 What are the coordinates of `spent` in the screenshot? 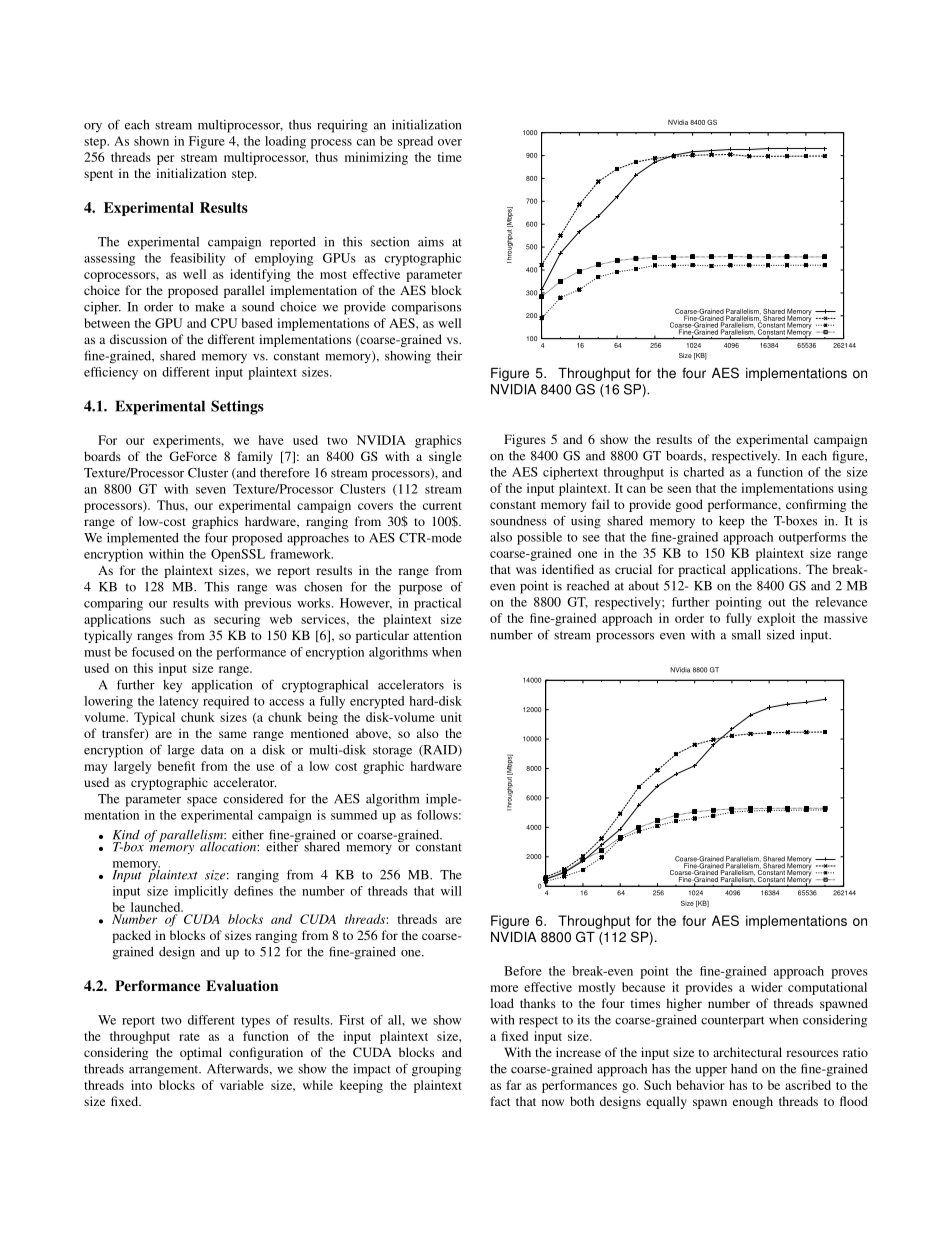 It's located at (98, 175).
